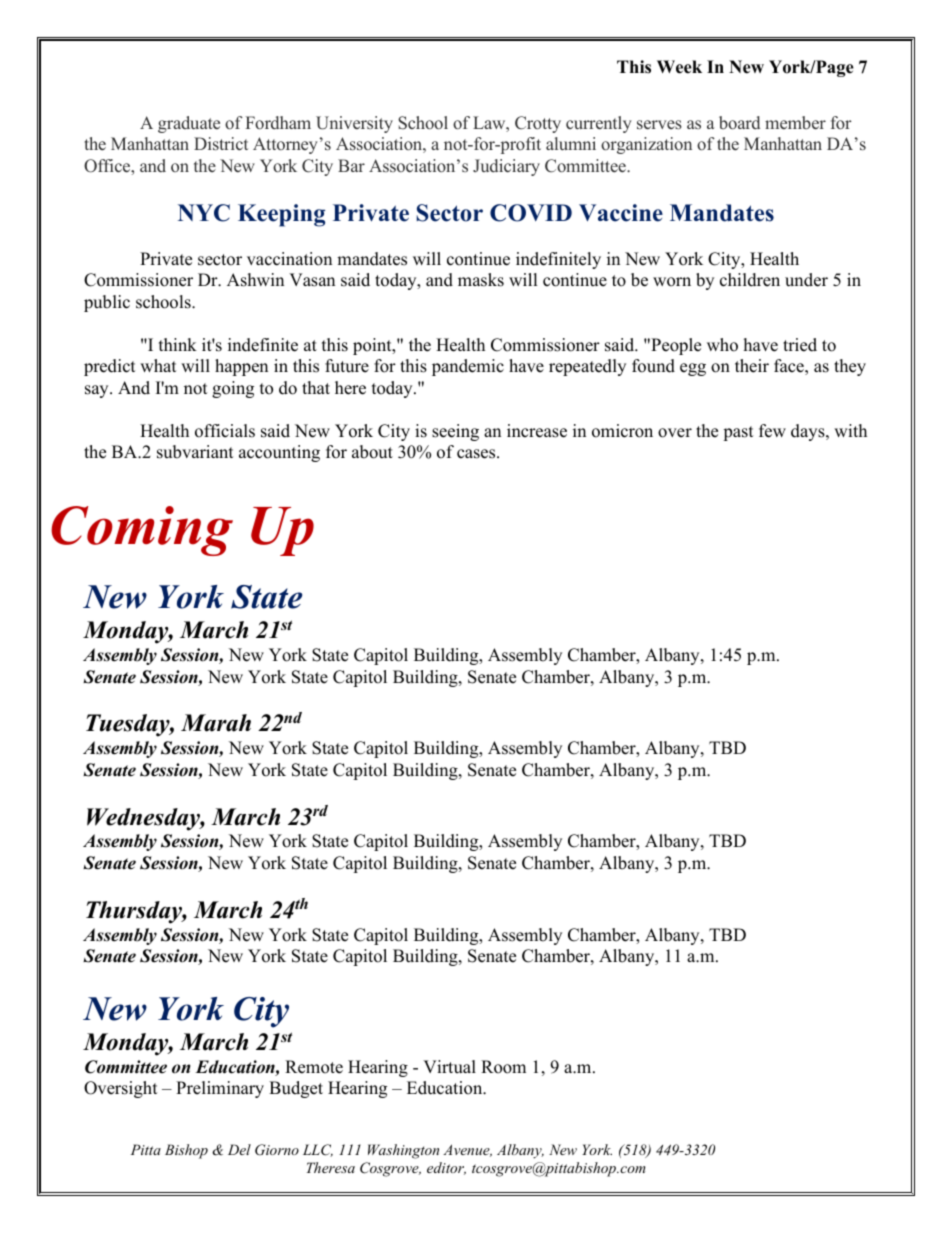 Image resolution: width=952 pixels, height=1233 pixels. What do you see at coordinates (225, 431) in the screenshot?
I see `officials` at bounding box center [225, 431].
